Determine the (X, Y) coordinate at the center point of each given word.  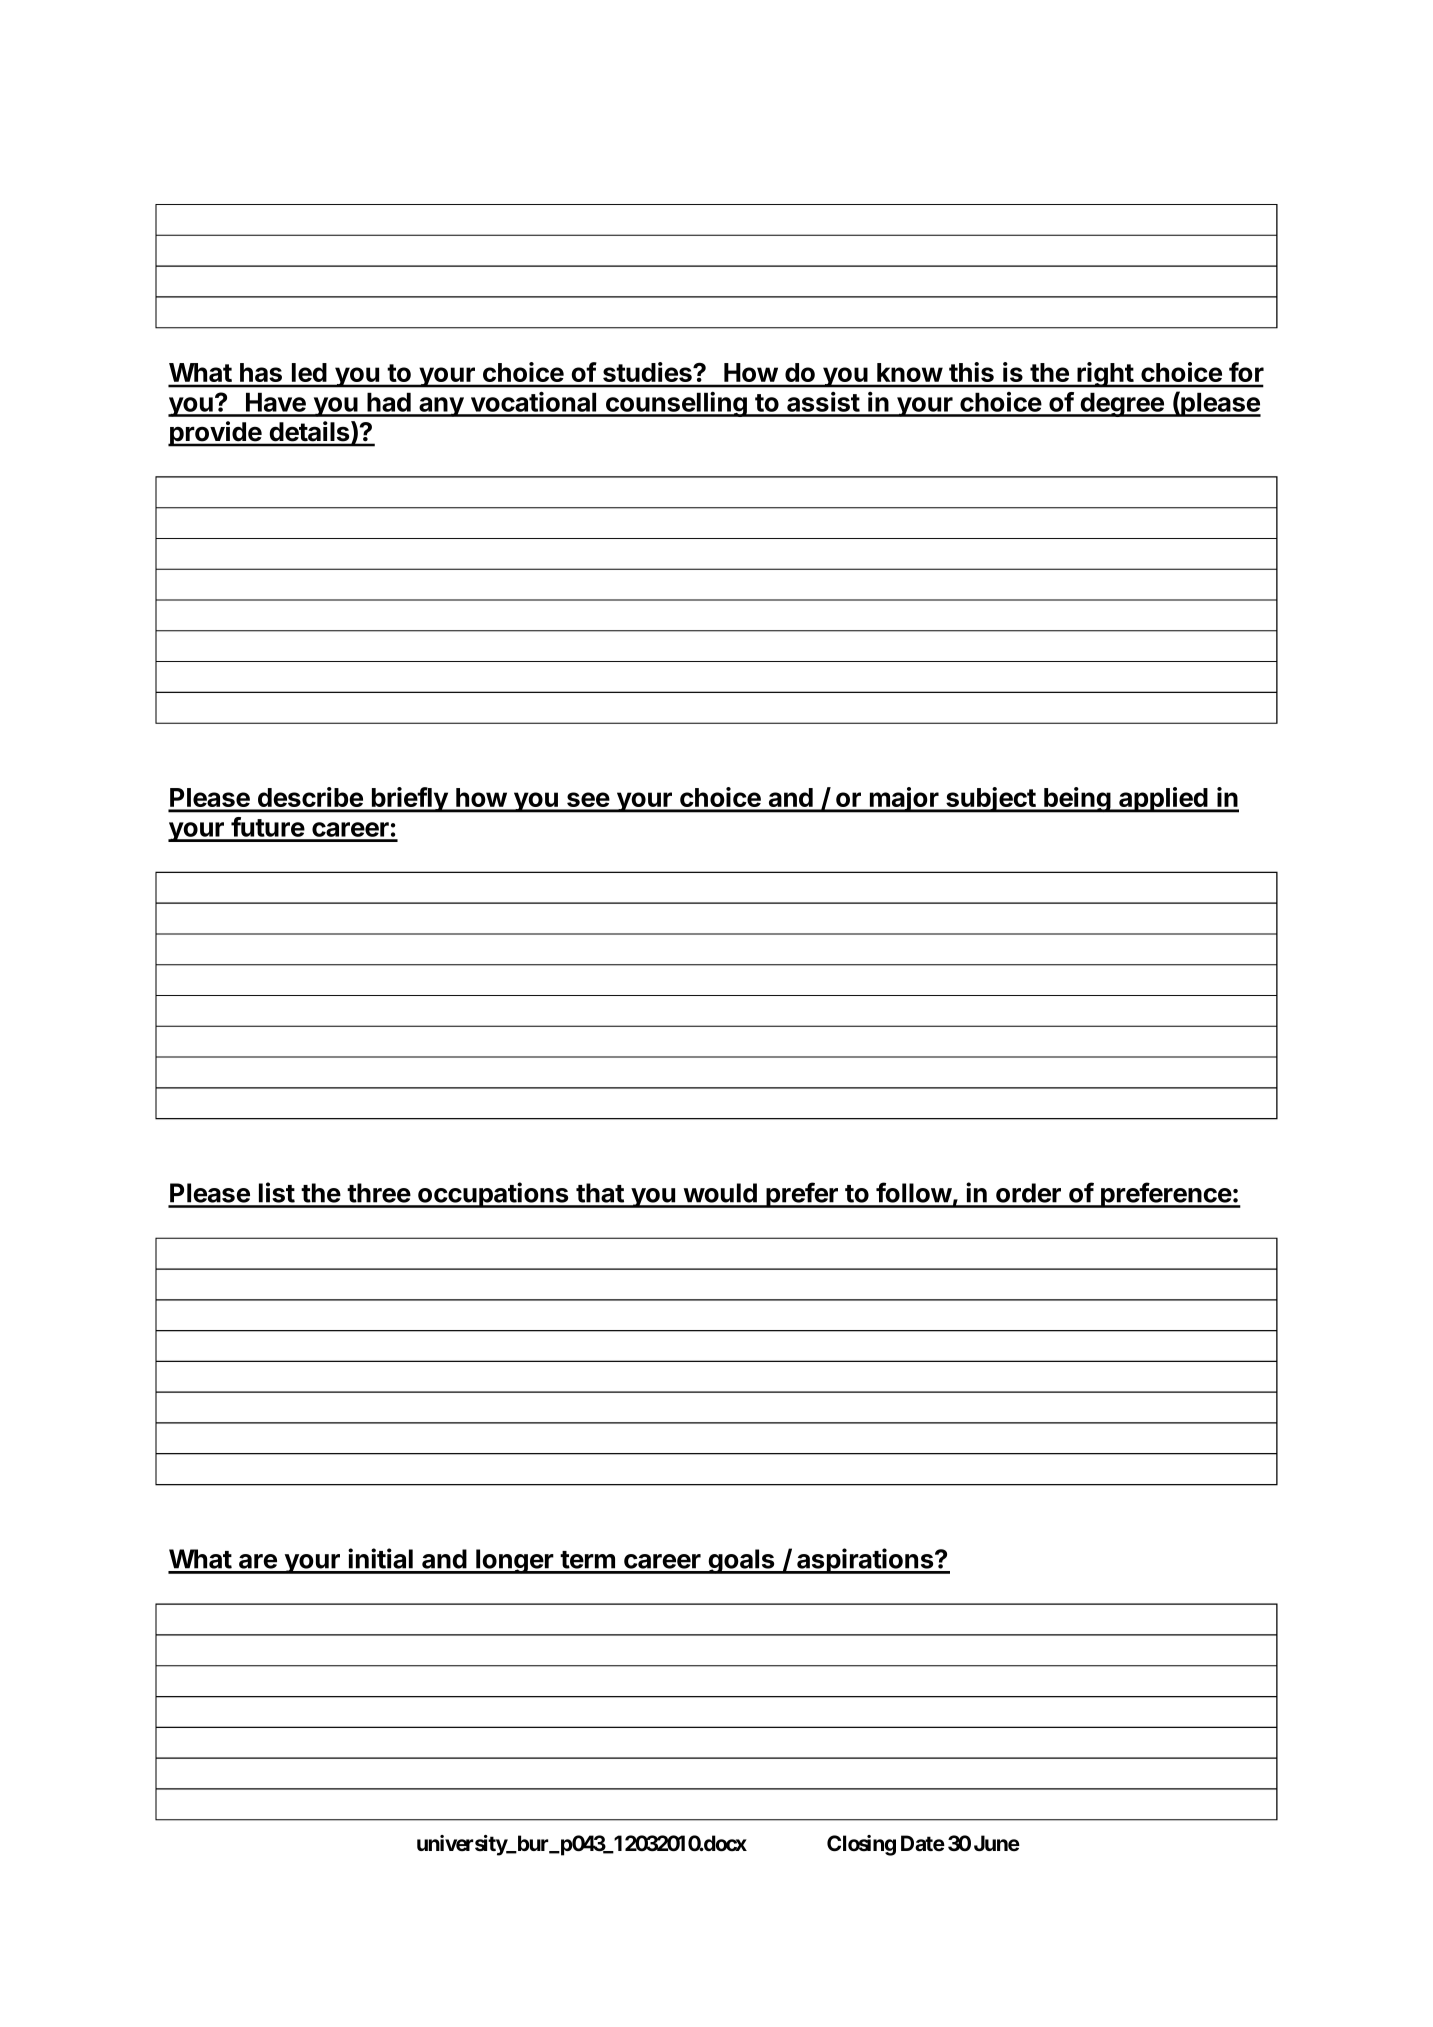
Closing (861, 1845)
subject (991, 800)
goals (741, 1561)
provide (216, 434)
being (1077, 800)
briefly (409, 800)
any (441, 407)
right (1105, 375)
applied (1163, 800)
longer (515, 1561)
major (904, 800)
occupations (493, 1195)
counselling (676, 404)
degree (1122, 404)
